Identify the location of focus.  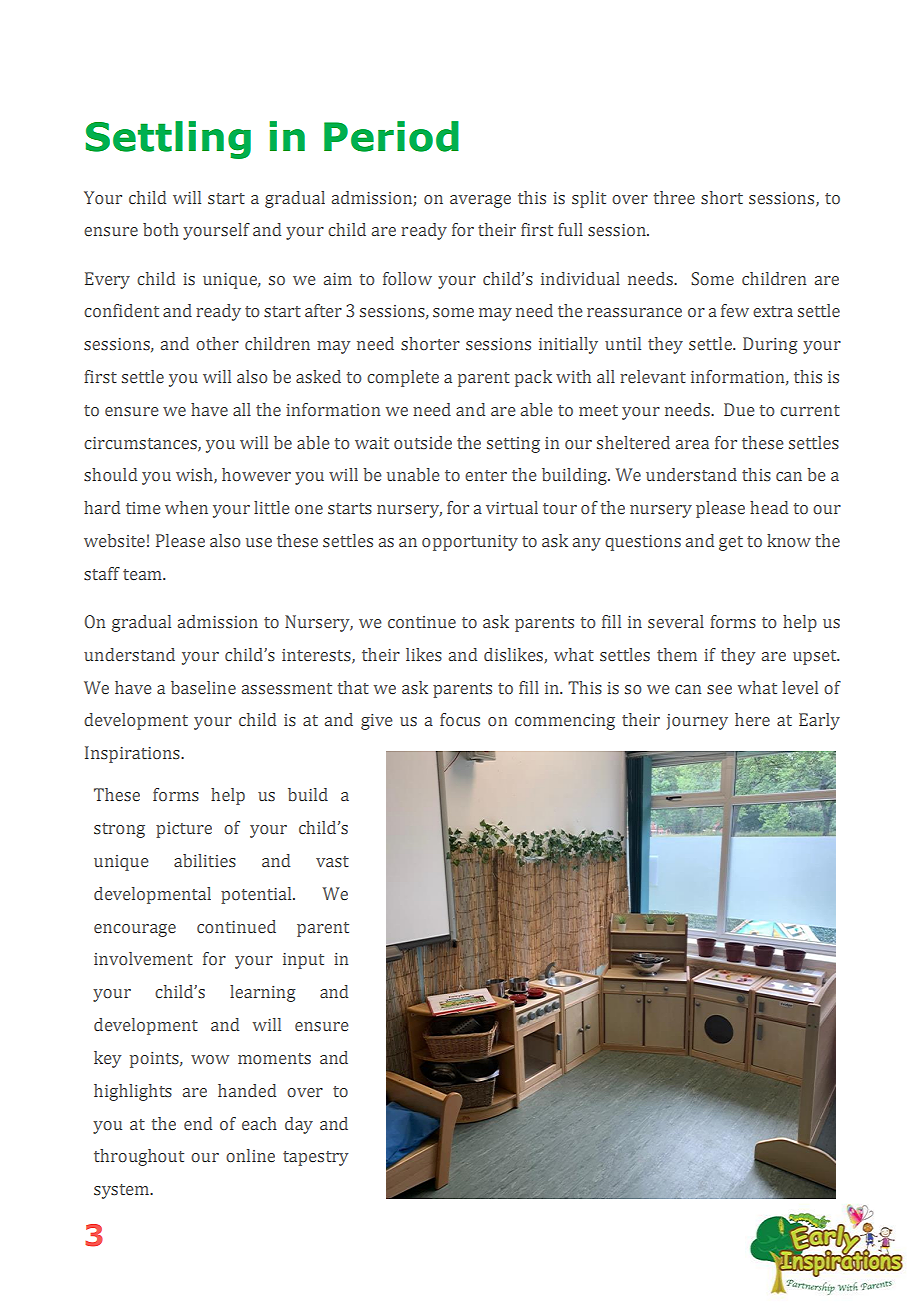
(460, 720).
